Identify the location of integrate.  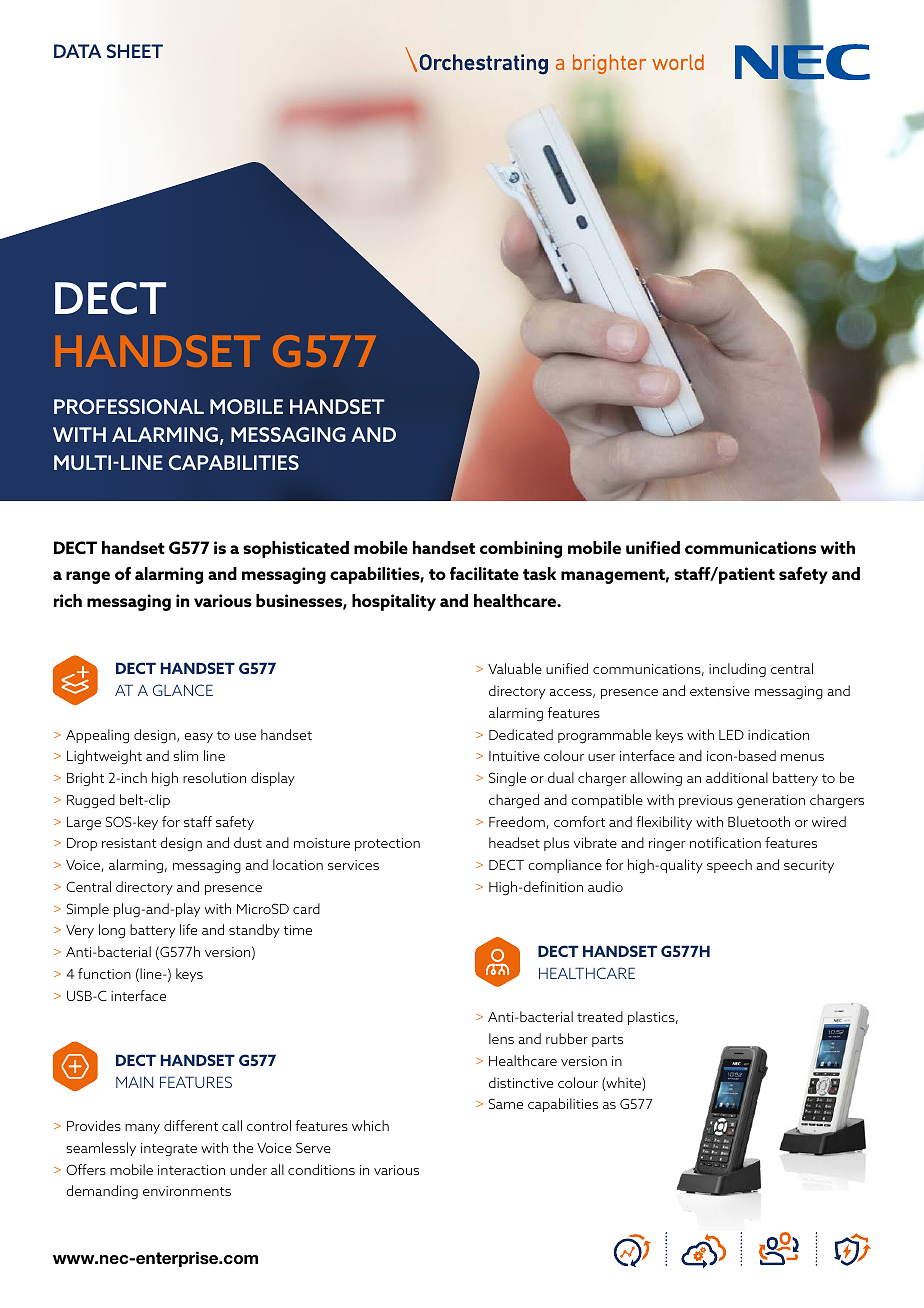
(169, 1149).
